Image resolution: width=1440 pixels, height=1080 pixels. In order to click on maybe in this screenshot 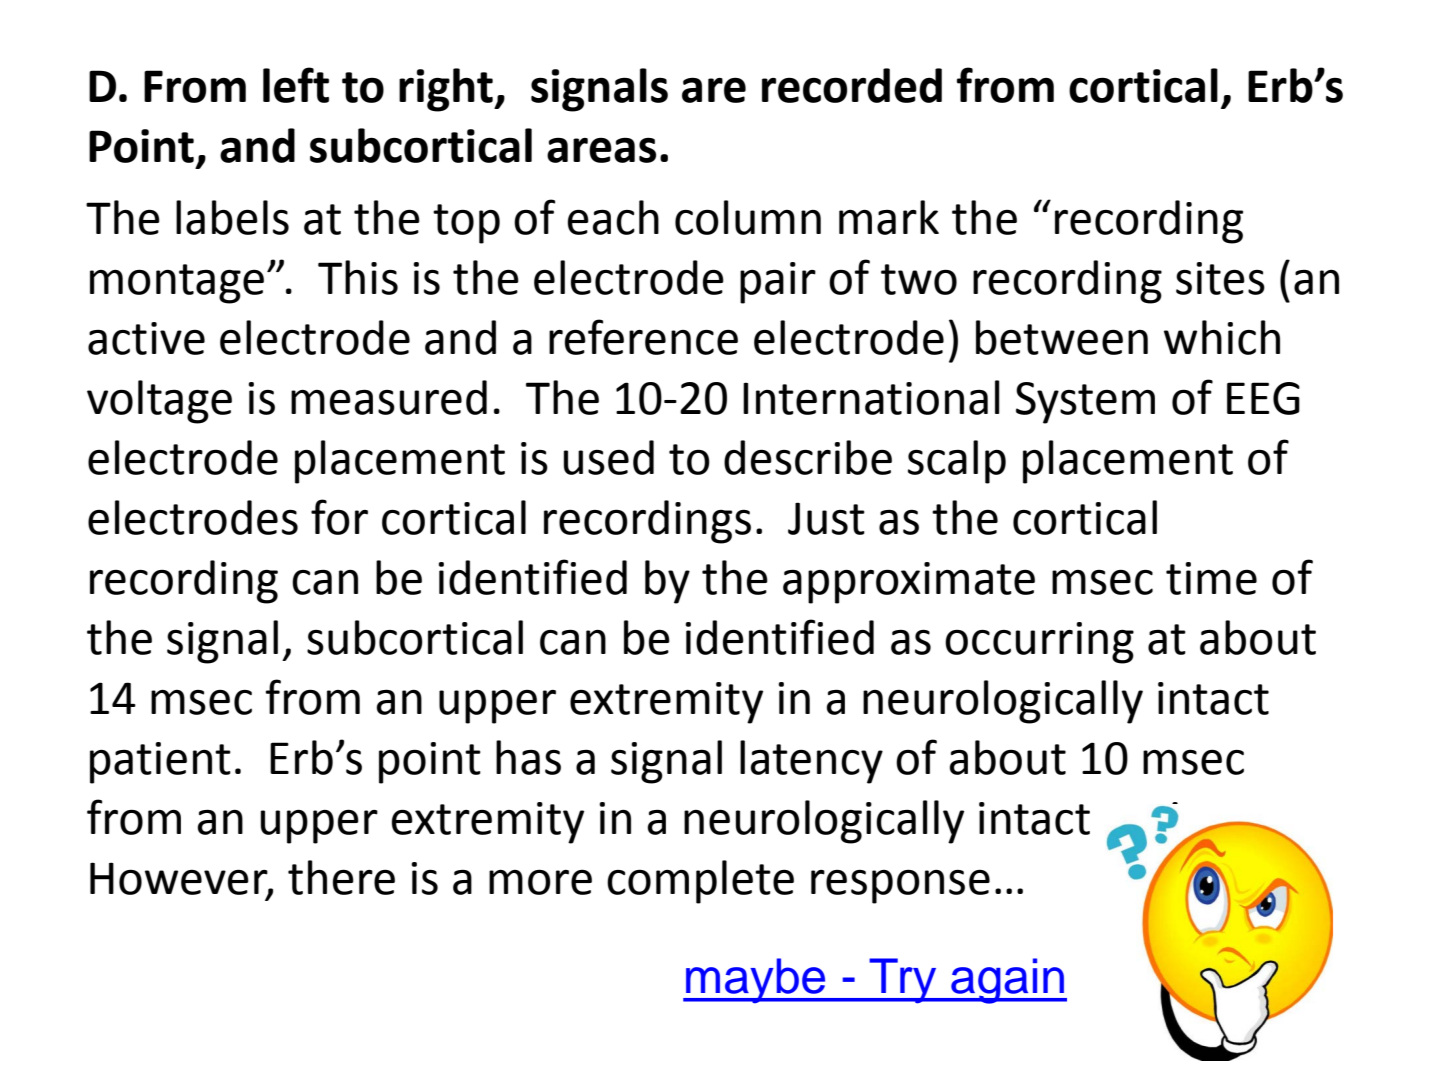, I will do `click(756, 981)`.
